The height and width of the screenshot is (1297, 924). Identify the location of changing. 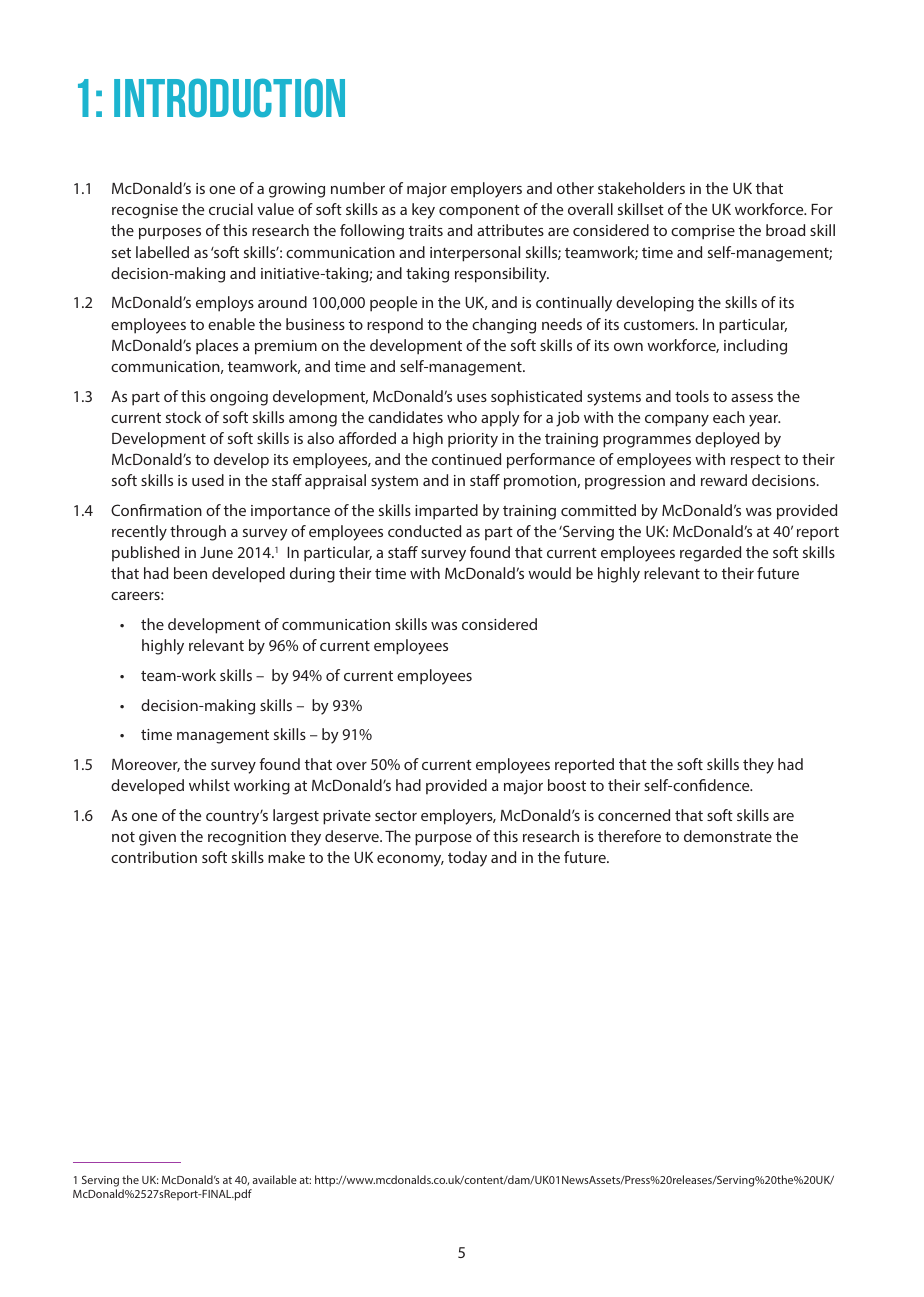
(504, 326).
